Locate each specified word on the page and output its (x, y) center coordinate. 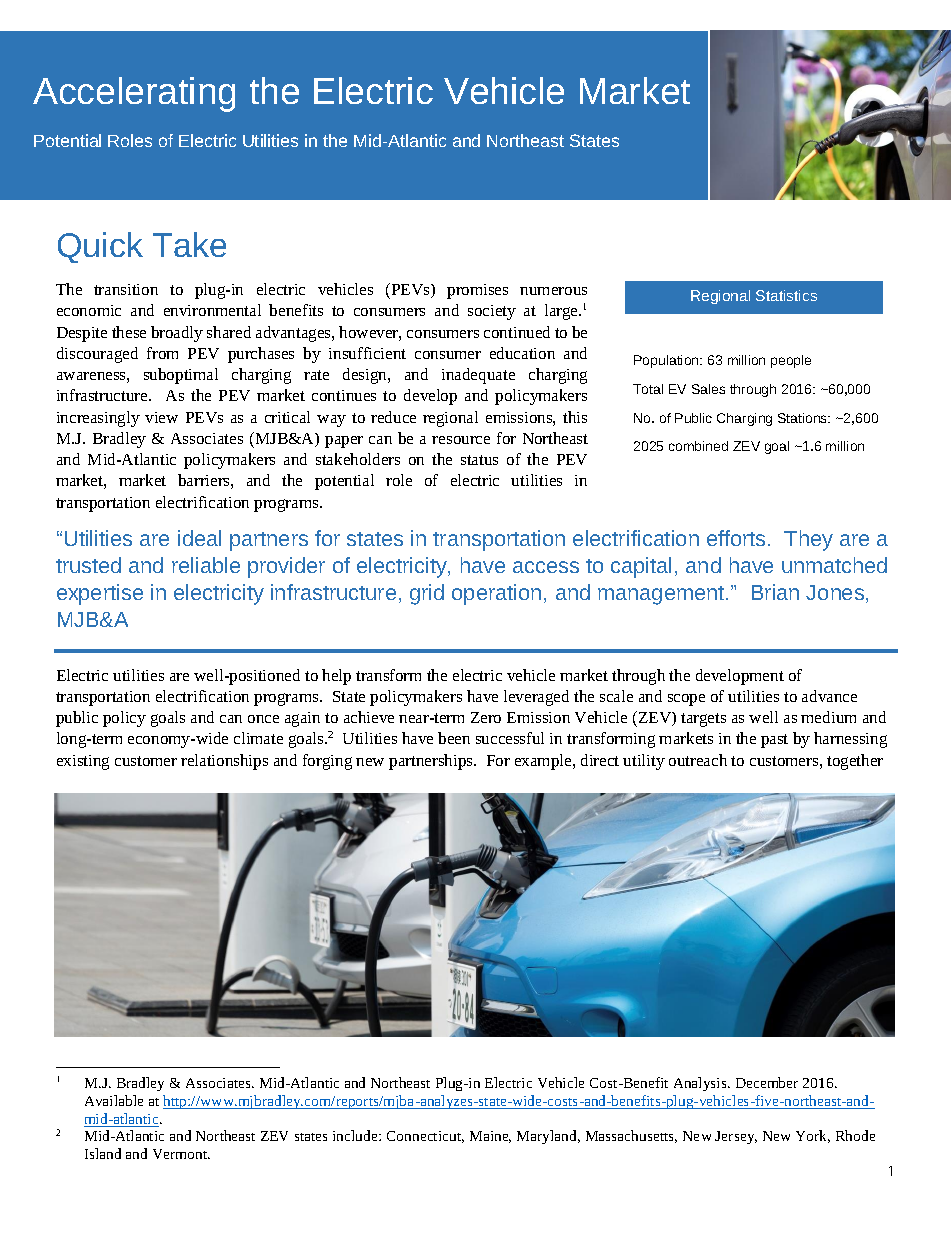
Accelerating (134, 94)
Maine (490, 1137)
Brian (775, 592)
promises (477, 291)
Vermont (181, 1154)
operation (496, 594)
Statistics (786, 295)
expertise (100, 594)
